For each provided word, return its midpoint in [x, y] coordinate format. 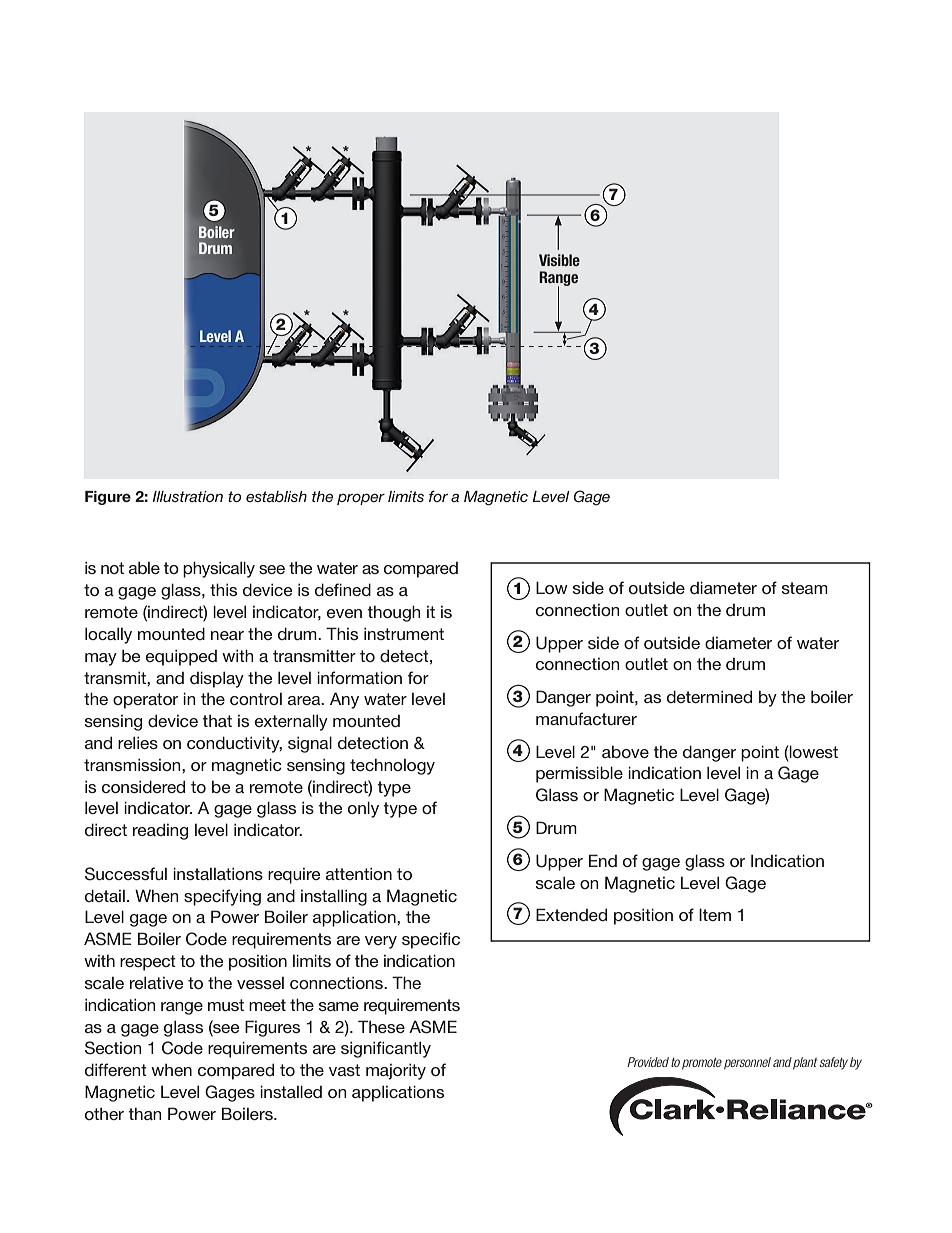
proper [361, 499]
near [227, 635]
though [393, 613]
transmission [133, 764]
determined [709, 696]
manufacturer [586, 718]
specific [431, 940]
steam [805, 588]
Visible [559, 260]
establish [276, 496]
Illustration [187, 496]
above [625, 752]
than [144, 1113]
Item [715, 914]
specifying [222, 897]
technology [392, 766]
